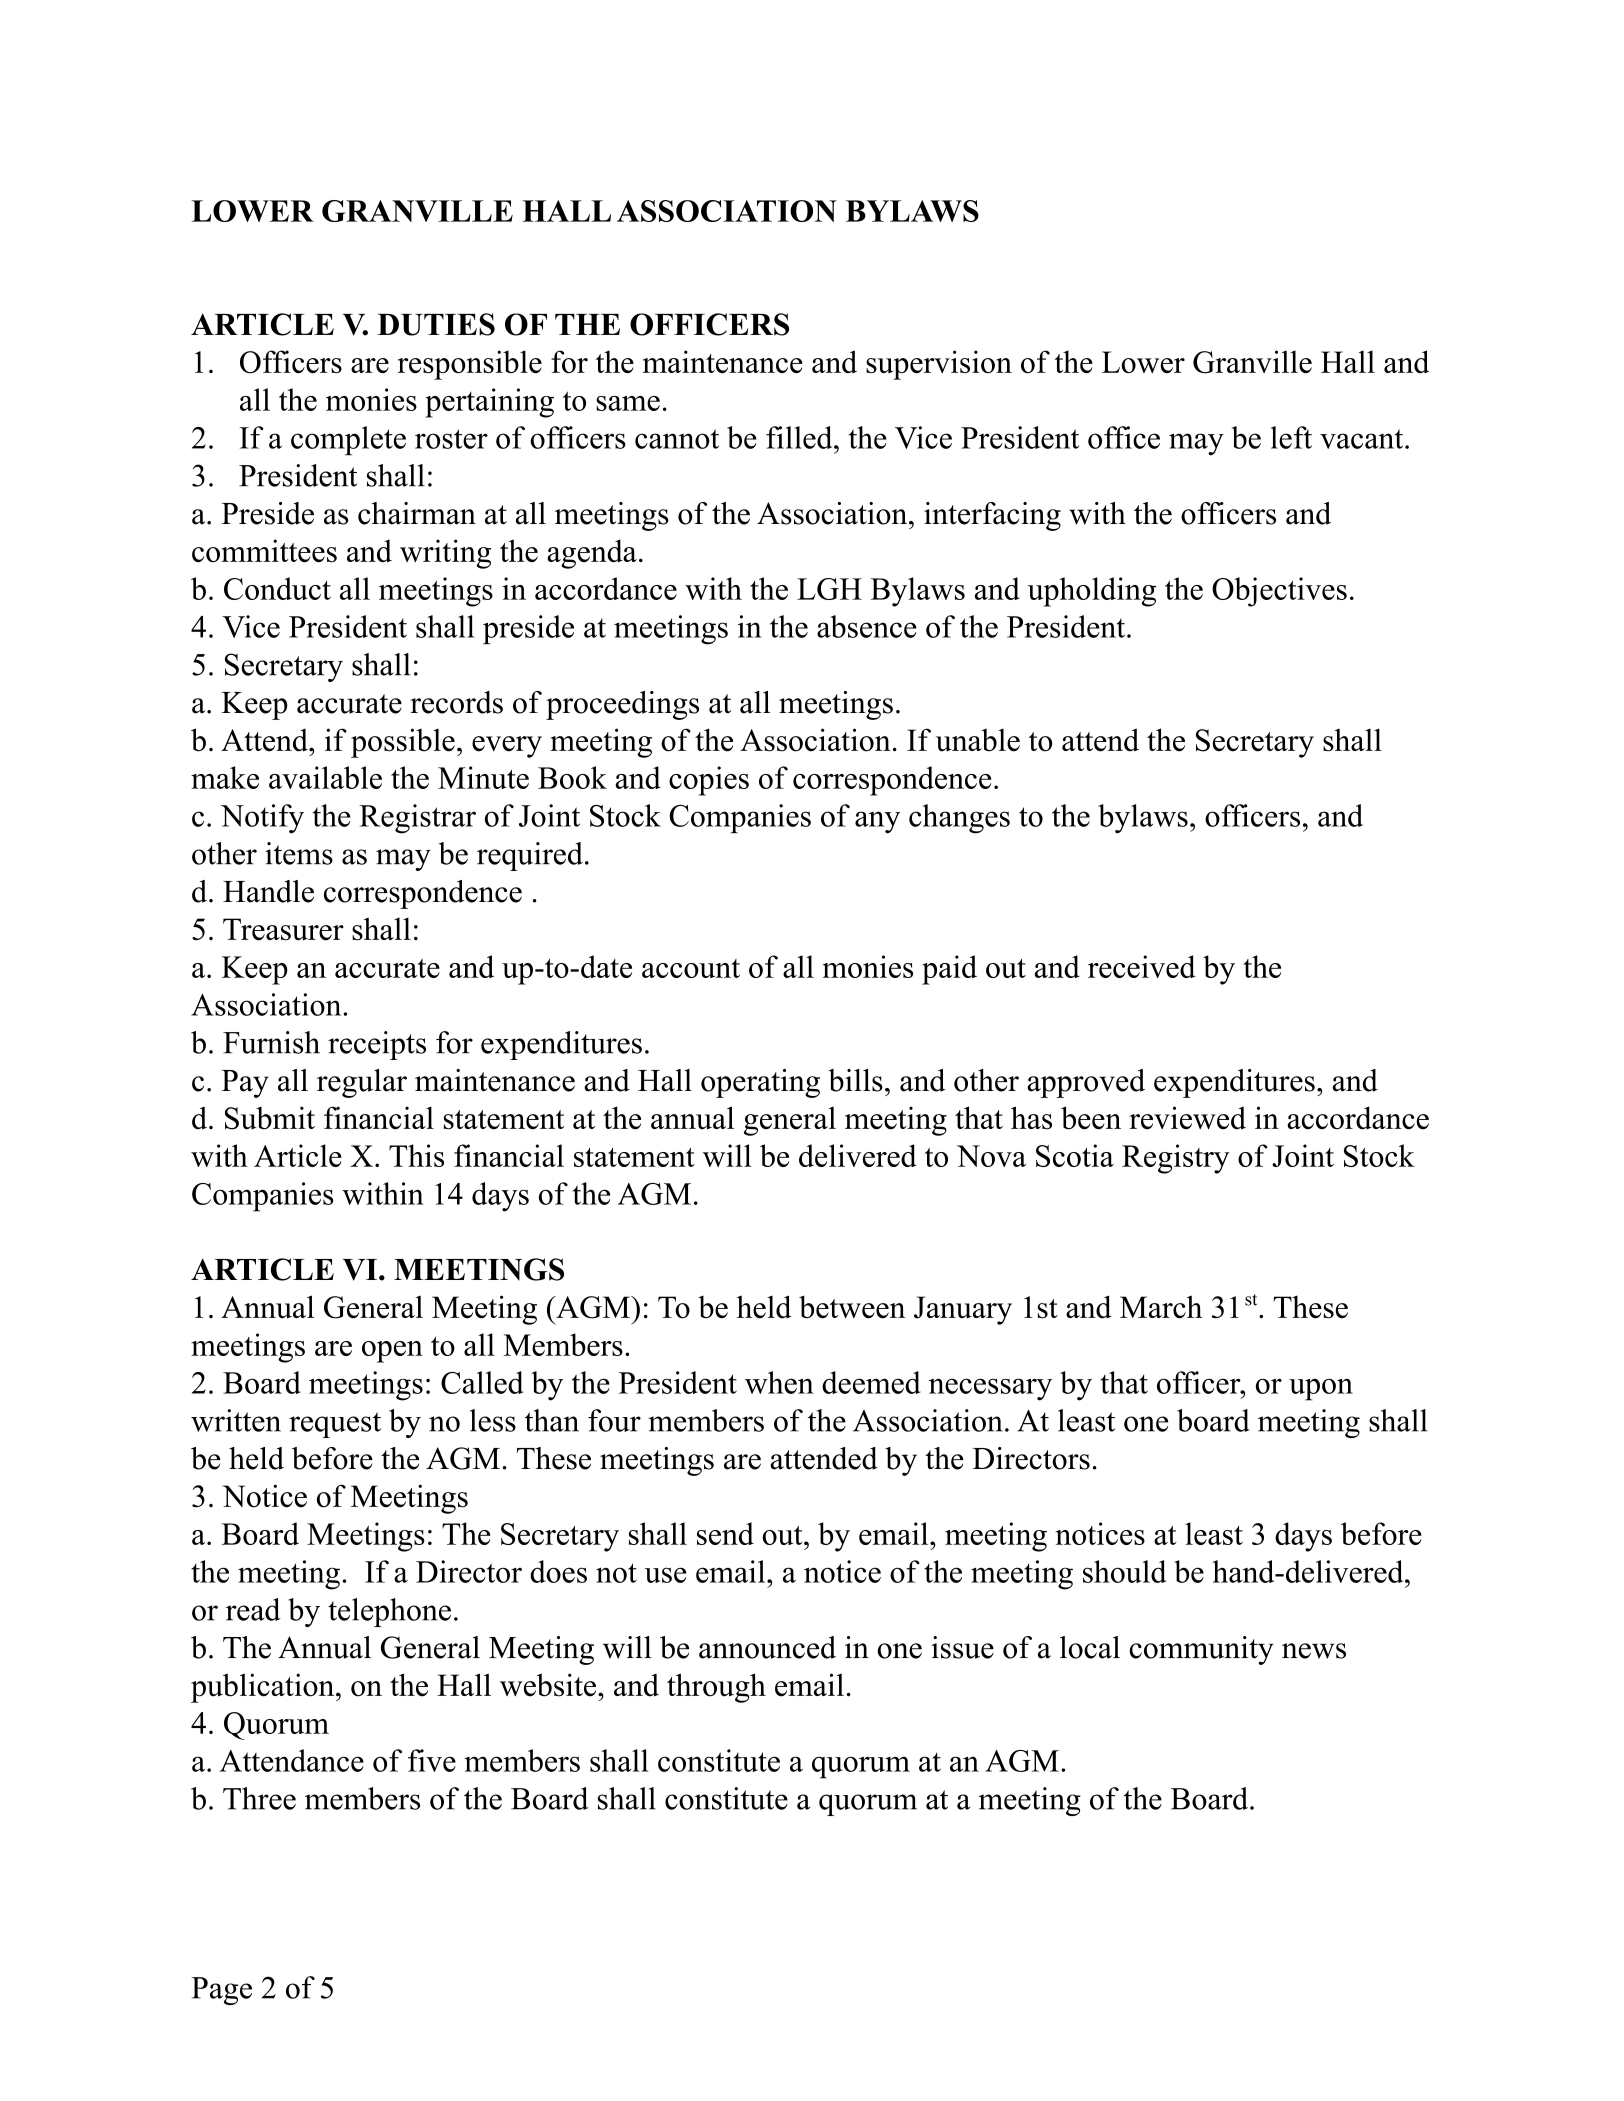  I want to click on complete, so click(348, 440).
